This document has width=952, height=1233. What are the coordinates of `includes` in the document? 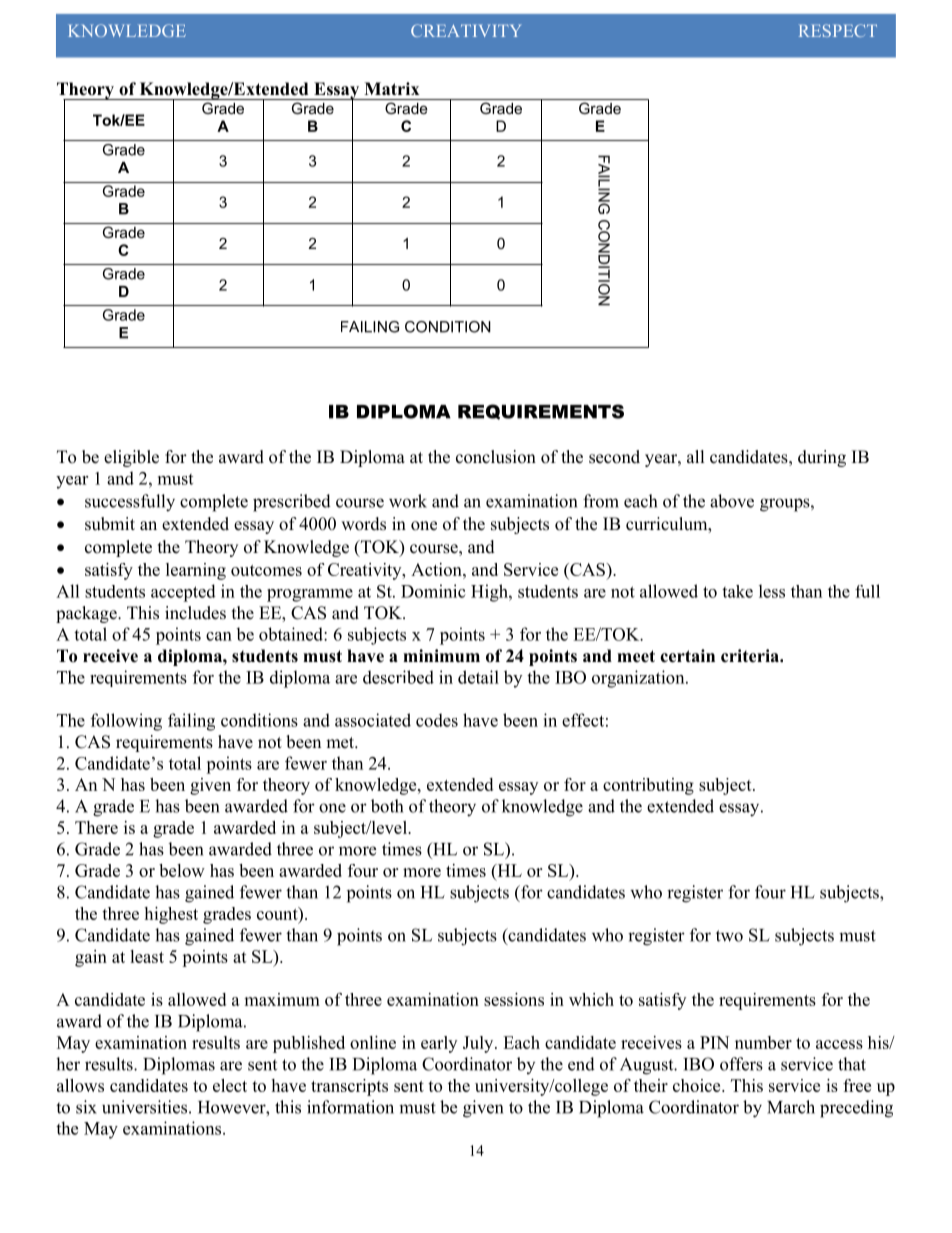 It's located at (195, 613).
